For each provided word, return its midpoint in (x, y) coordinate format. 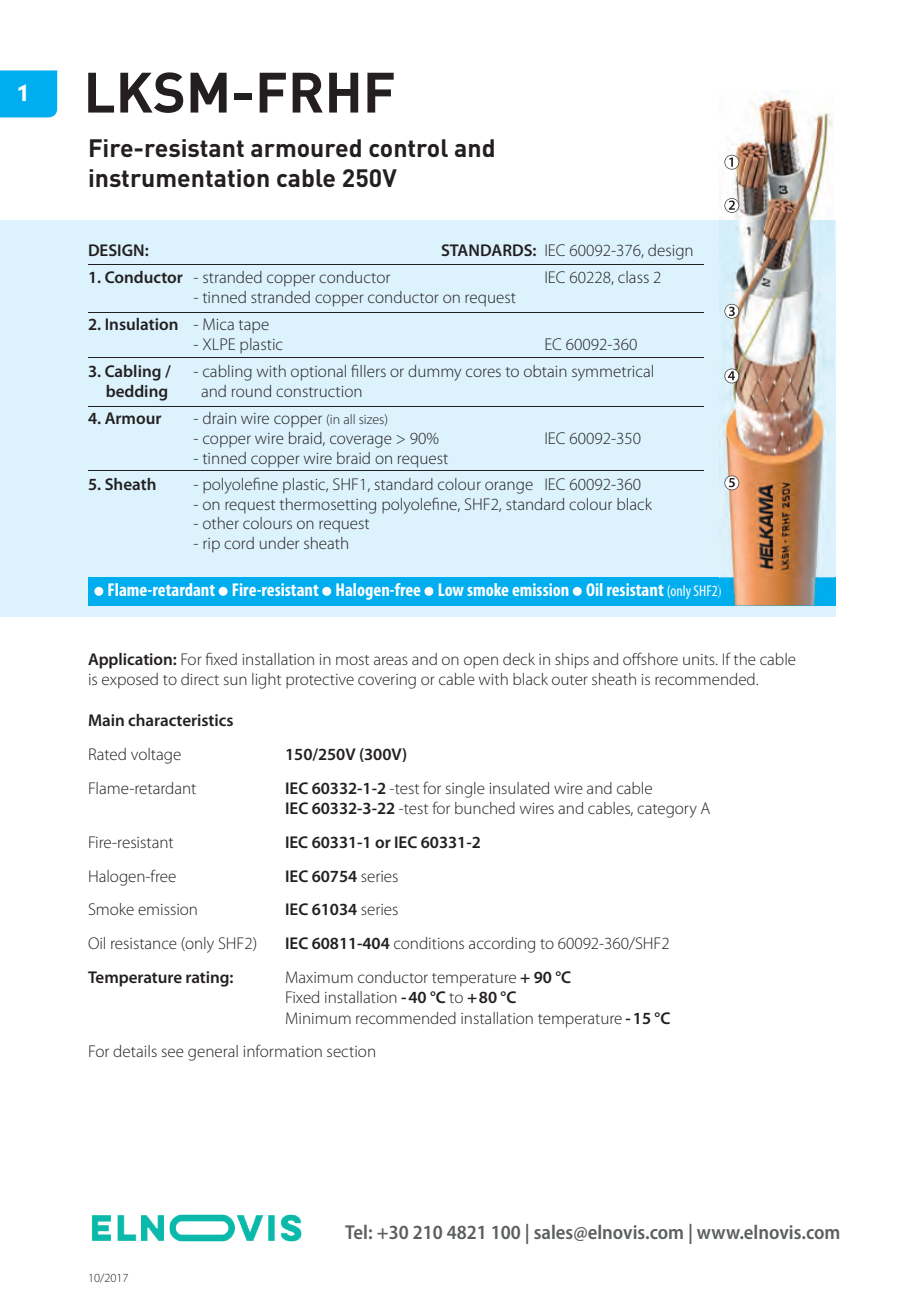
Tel (356, 1232)
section (351, 1051)
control (408, 148)
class (633, 277)
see (173, 1052)
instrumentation (179, 178)
